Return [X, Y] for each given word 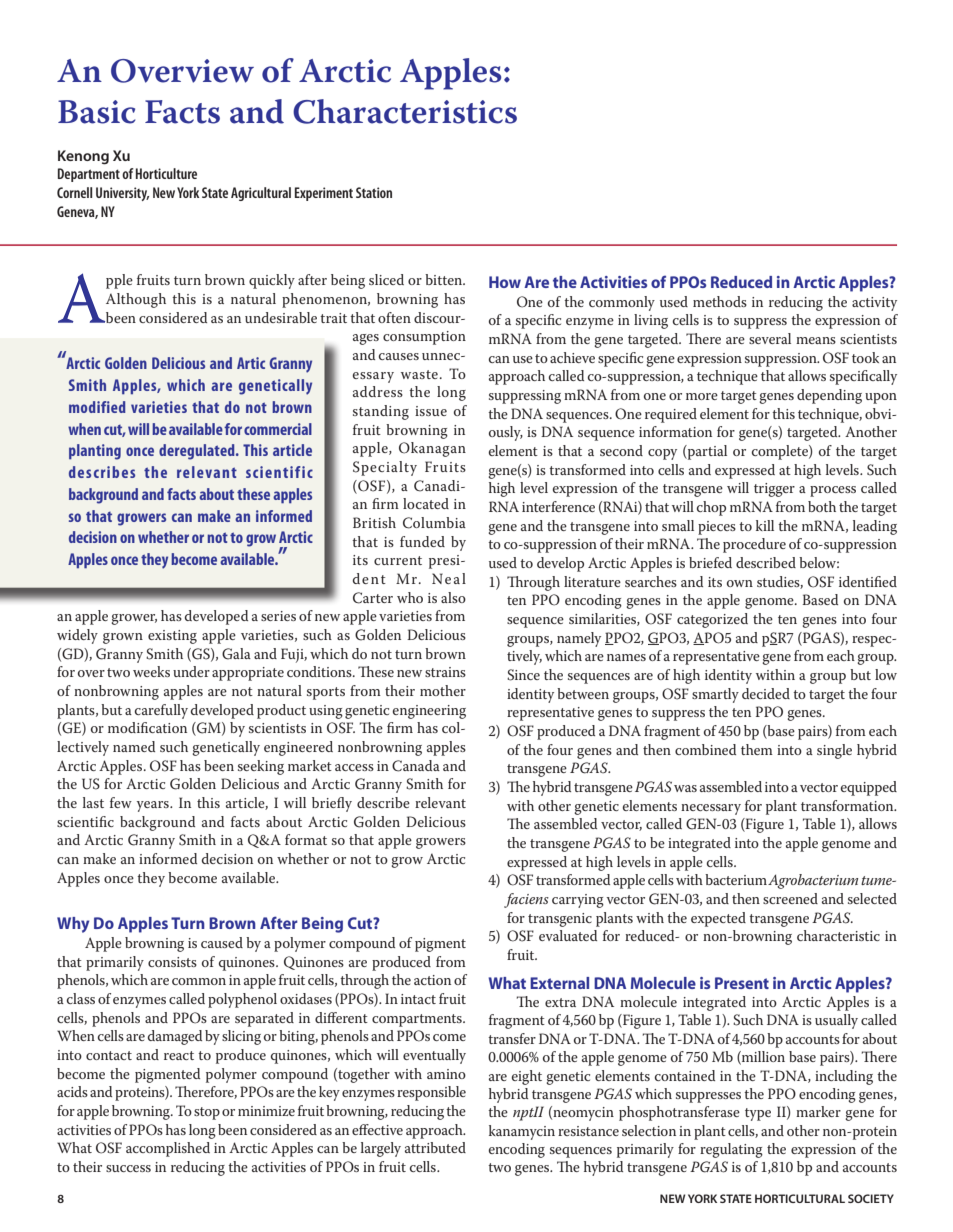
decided [766, 693]
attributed [435, 1147]
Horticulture [166, 173]
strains [445, 672]
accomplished [168, 1149]
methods [720, 301]
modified [97, 407]
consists [172, 962]
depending [829, 396]
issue [431, 411]
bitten [445, 279]
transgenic [560, 920]
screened [790, 898]
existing [172, 637]
